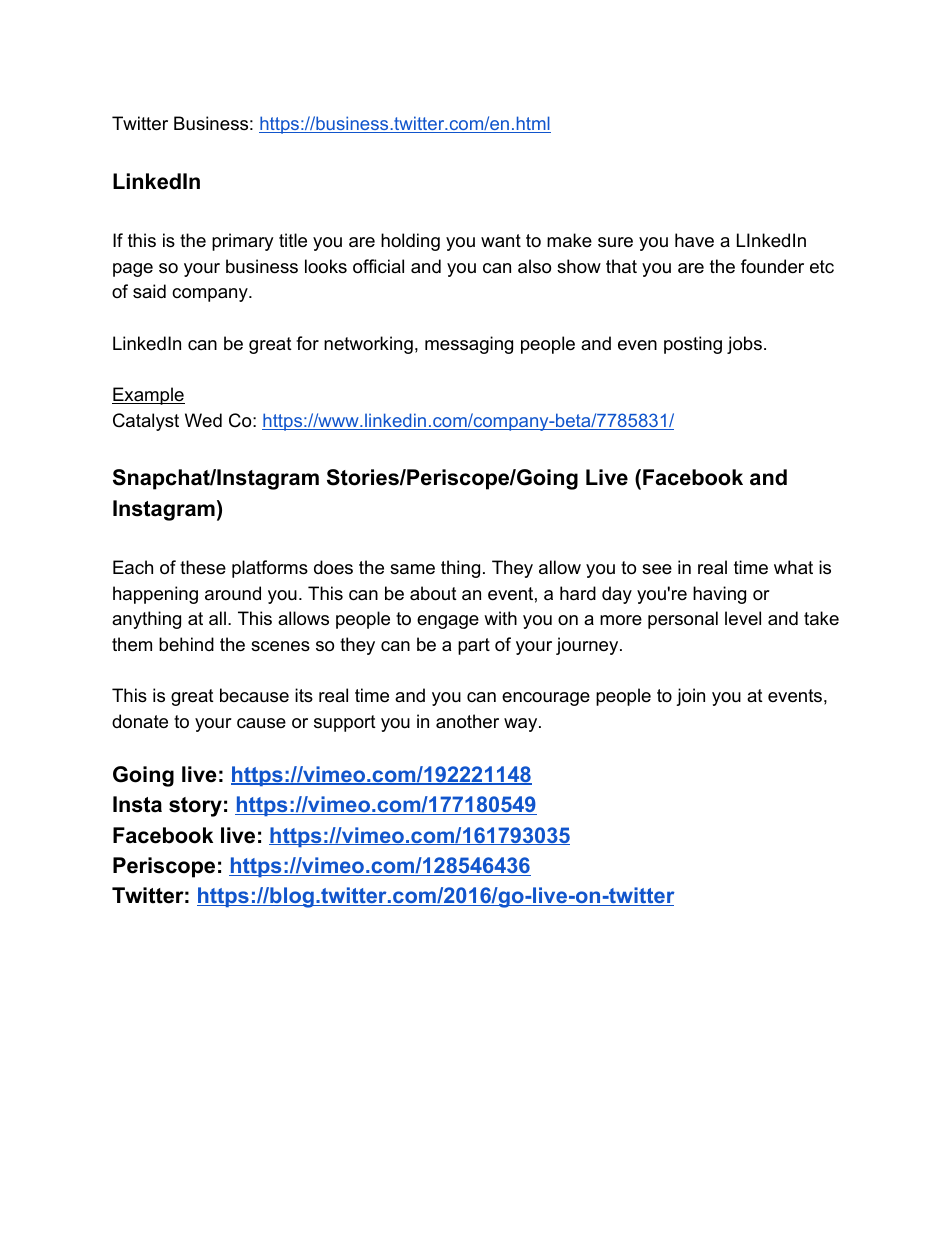 The height and width of the screenshot is (1233, 952). I want to click on want, so click(501, 240).
